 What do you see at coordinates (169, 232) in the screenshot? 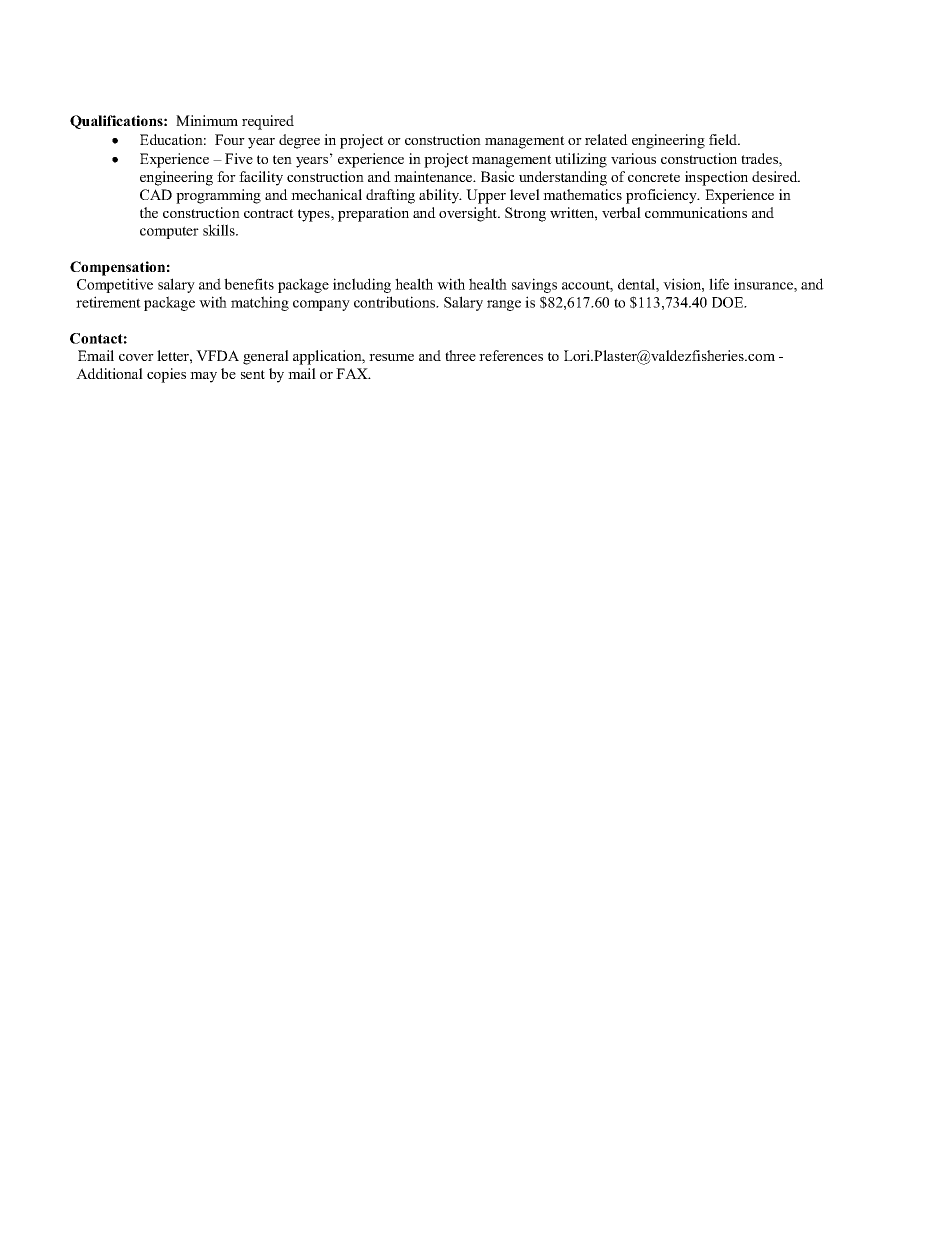
I see `computer` at bounding box center [169, 232].
